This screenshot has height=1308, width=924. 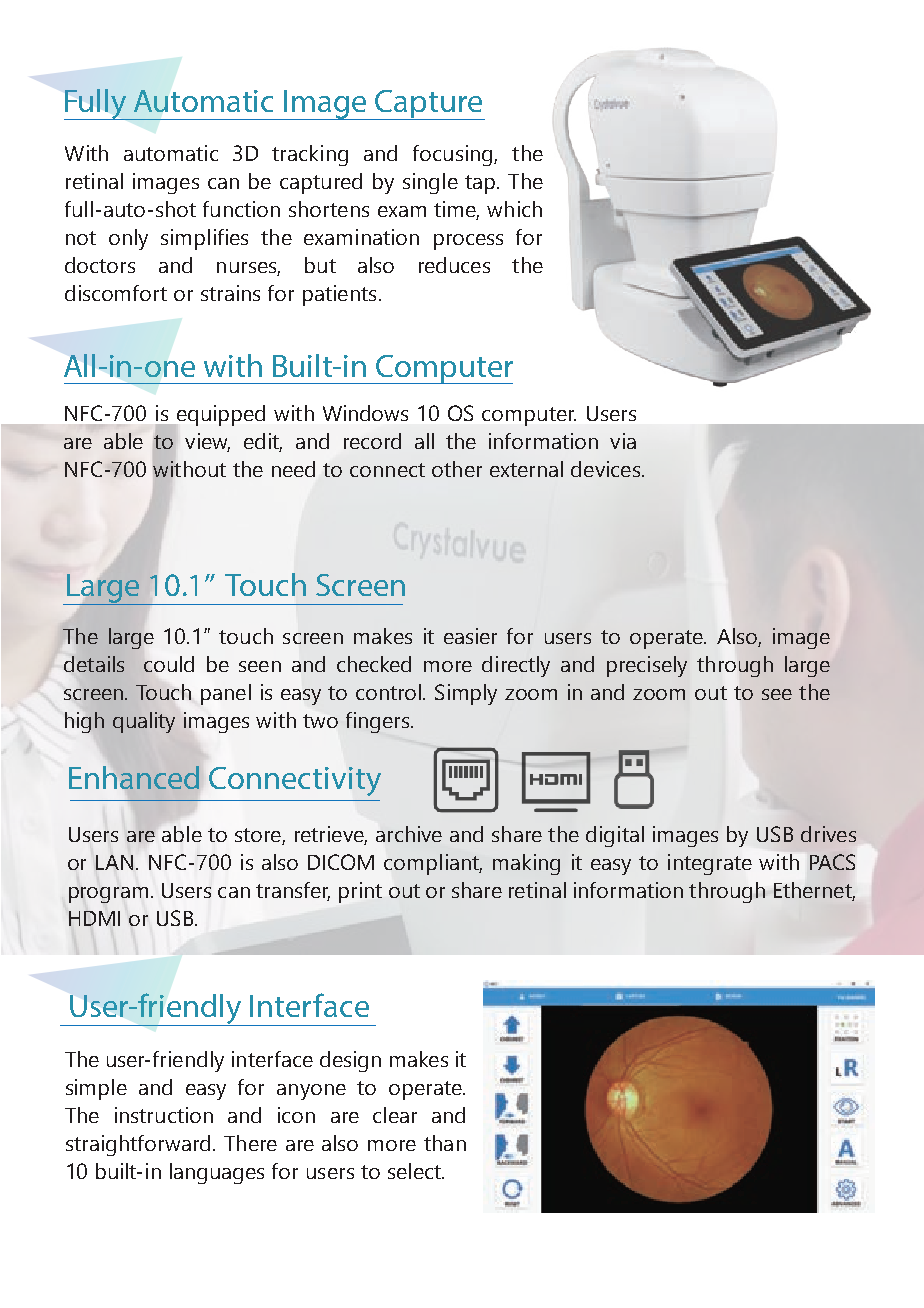 What do you see at coordinates (415, 1171) in the screenshot?
I see `select` at bounding box center [415, 1171].
